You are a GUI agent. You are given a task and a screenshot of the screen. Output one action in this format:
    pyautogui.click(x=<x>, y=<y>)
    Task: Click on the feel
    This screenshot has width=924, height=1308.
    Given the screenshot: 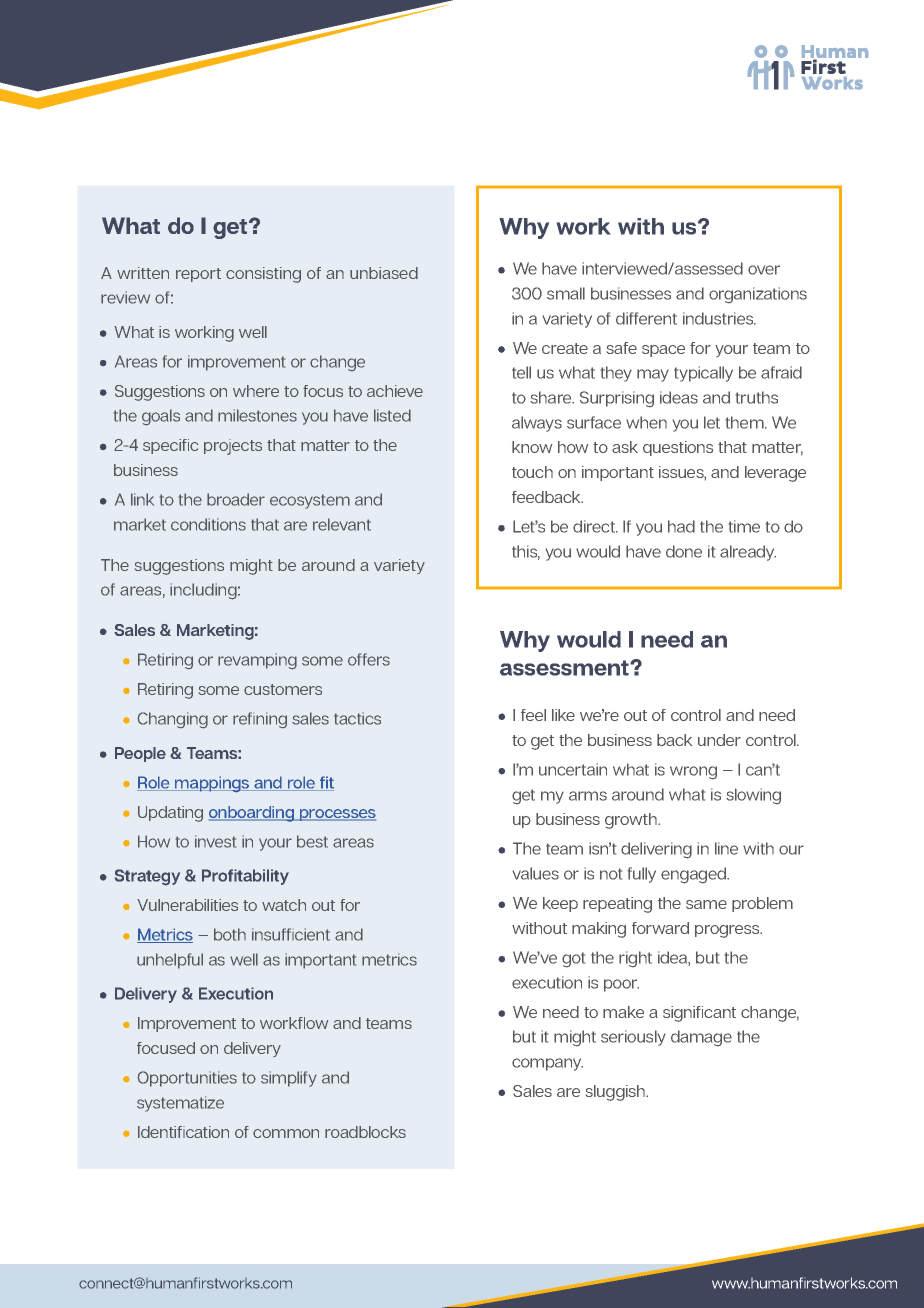 What is the action you would take?
    pyautogui.click(x=533, y=715)
